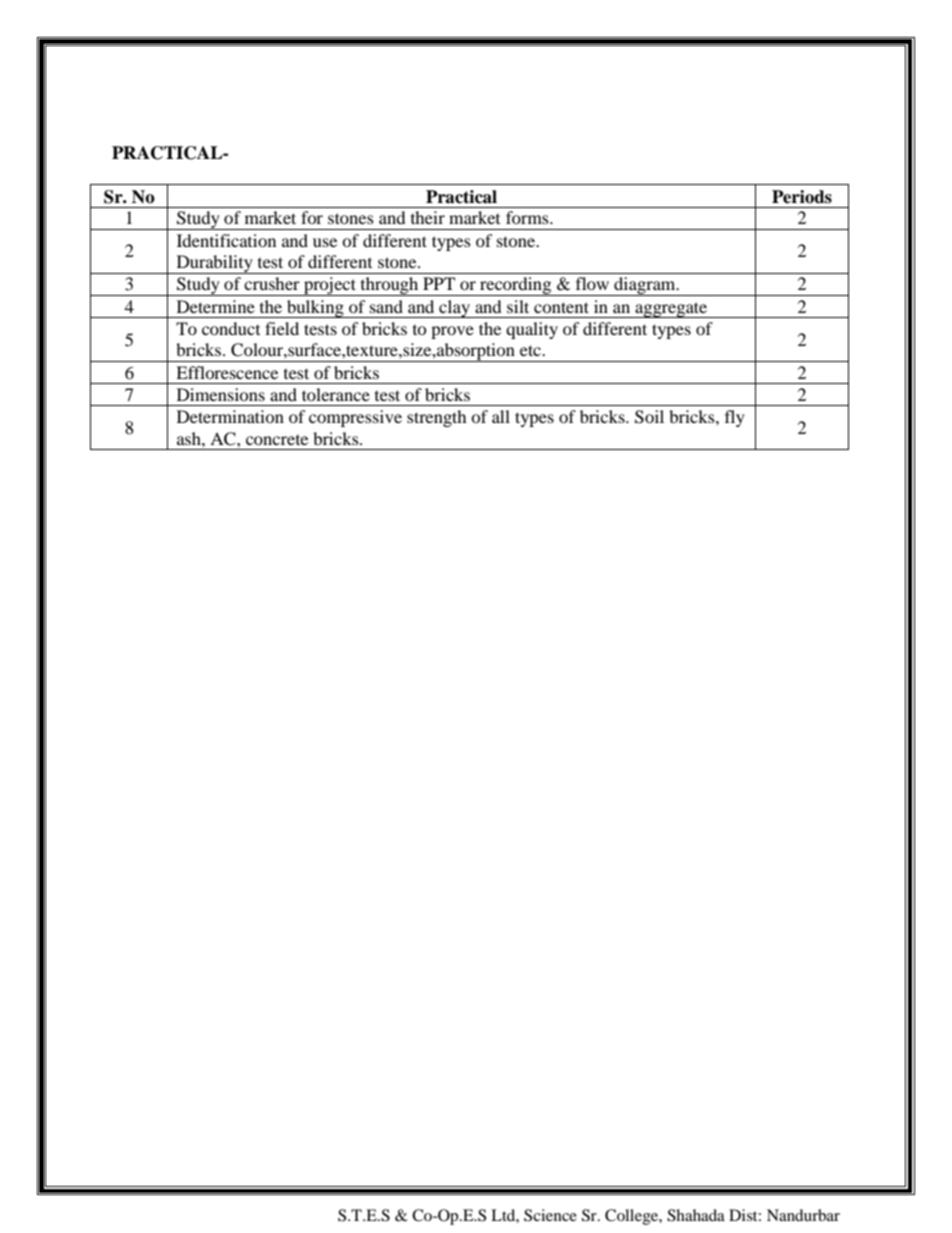 This document has width=952, height=1233. Describe the element at coordinates (696, 1215) in the document. I see `Shahada` at that location.
